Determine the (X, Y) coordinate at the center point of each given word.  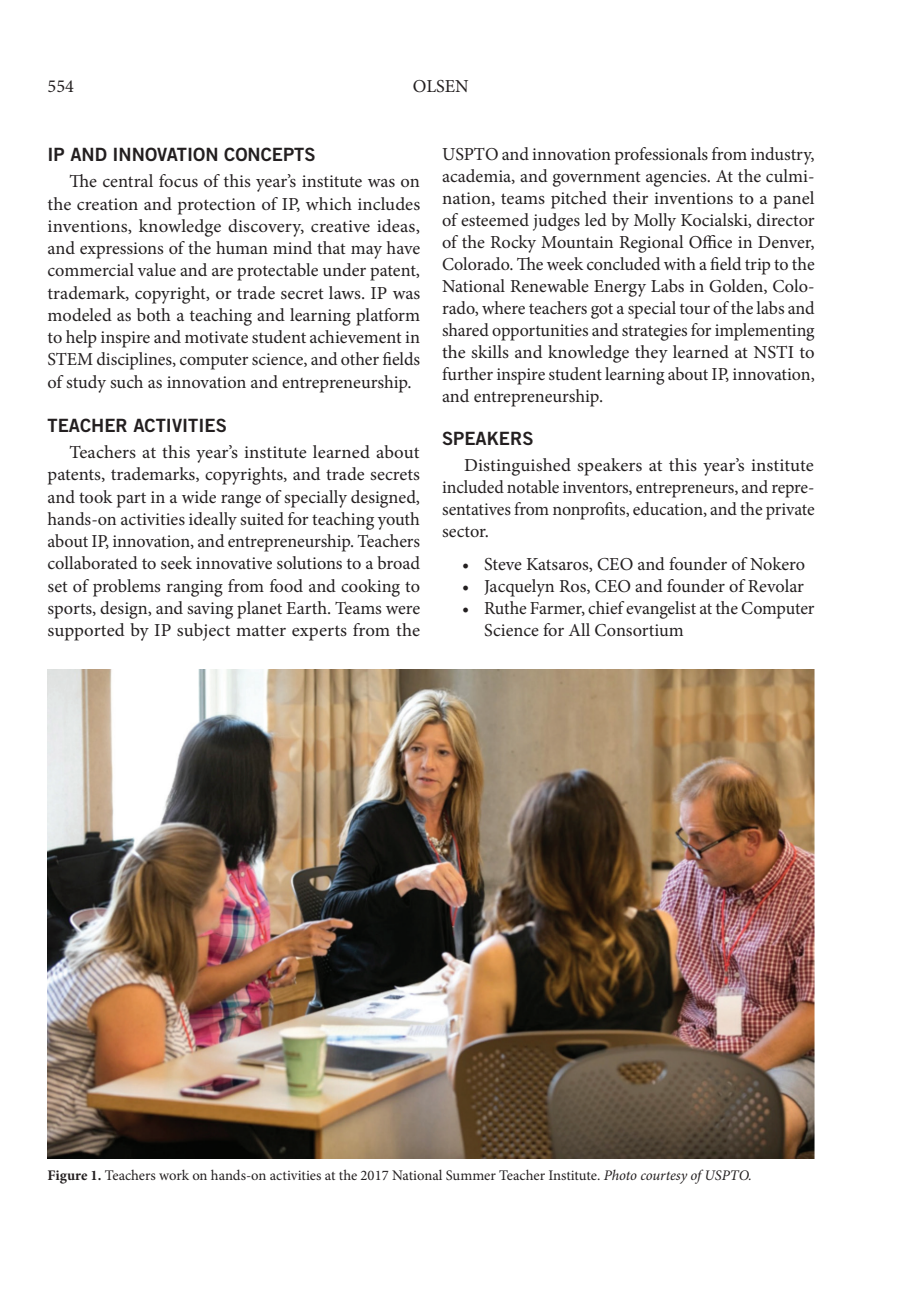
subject (203, 632)
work (174, 1174)
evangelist (661, 610)
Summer (471, 1175)
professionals (661, 156)
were (403, 610)
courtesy (664, 1178)
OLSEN (440, 86)
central (128, 180)
